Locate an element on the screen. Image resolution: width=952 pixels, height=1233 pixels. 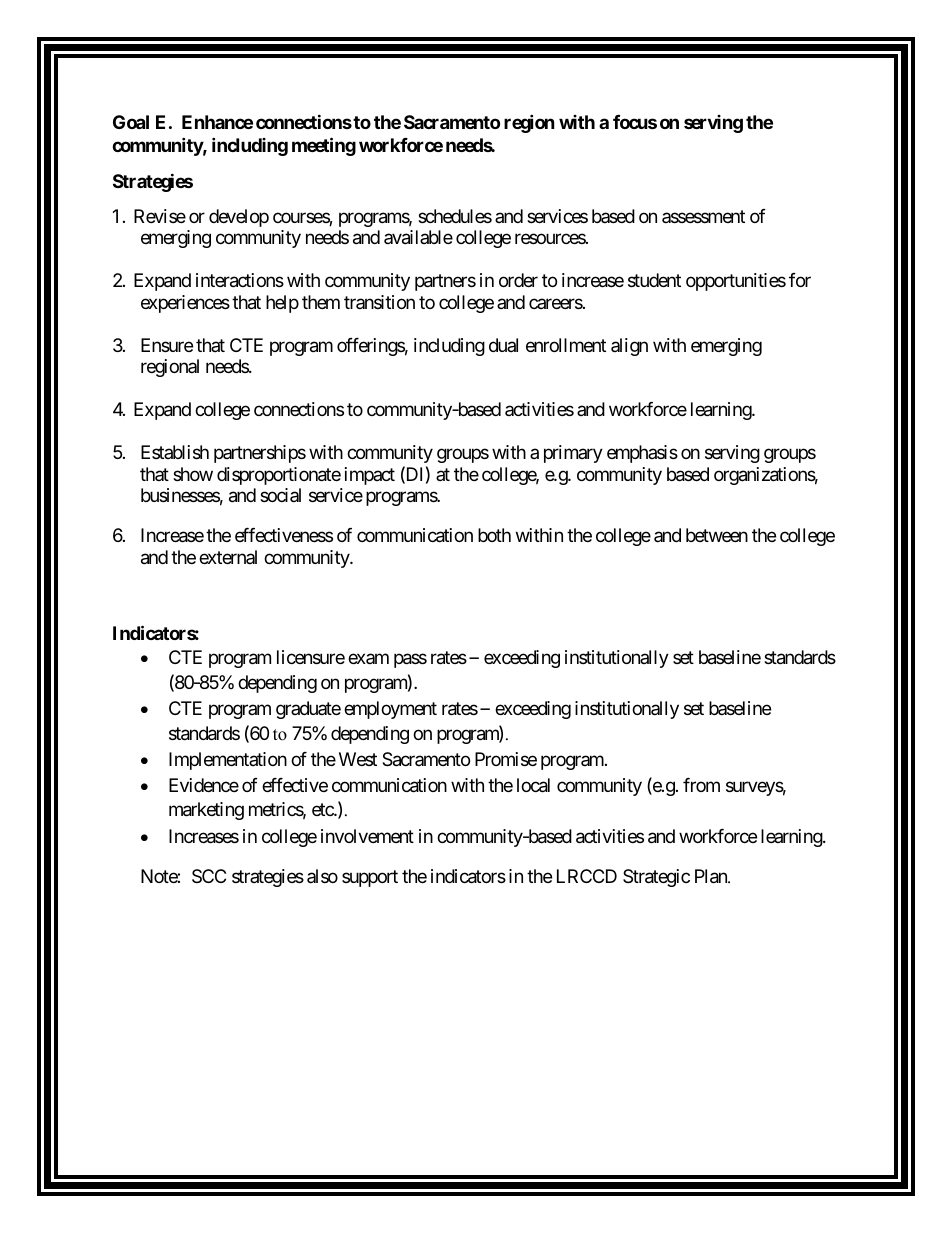
impact is located at coordinates (370, 476).
